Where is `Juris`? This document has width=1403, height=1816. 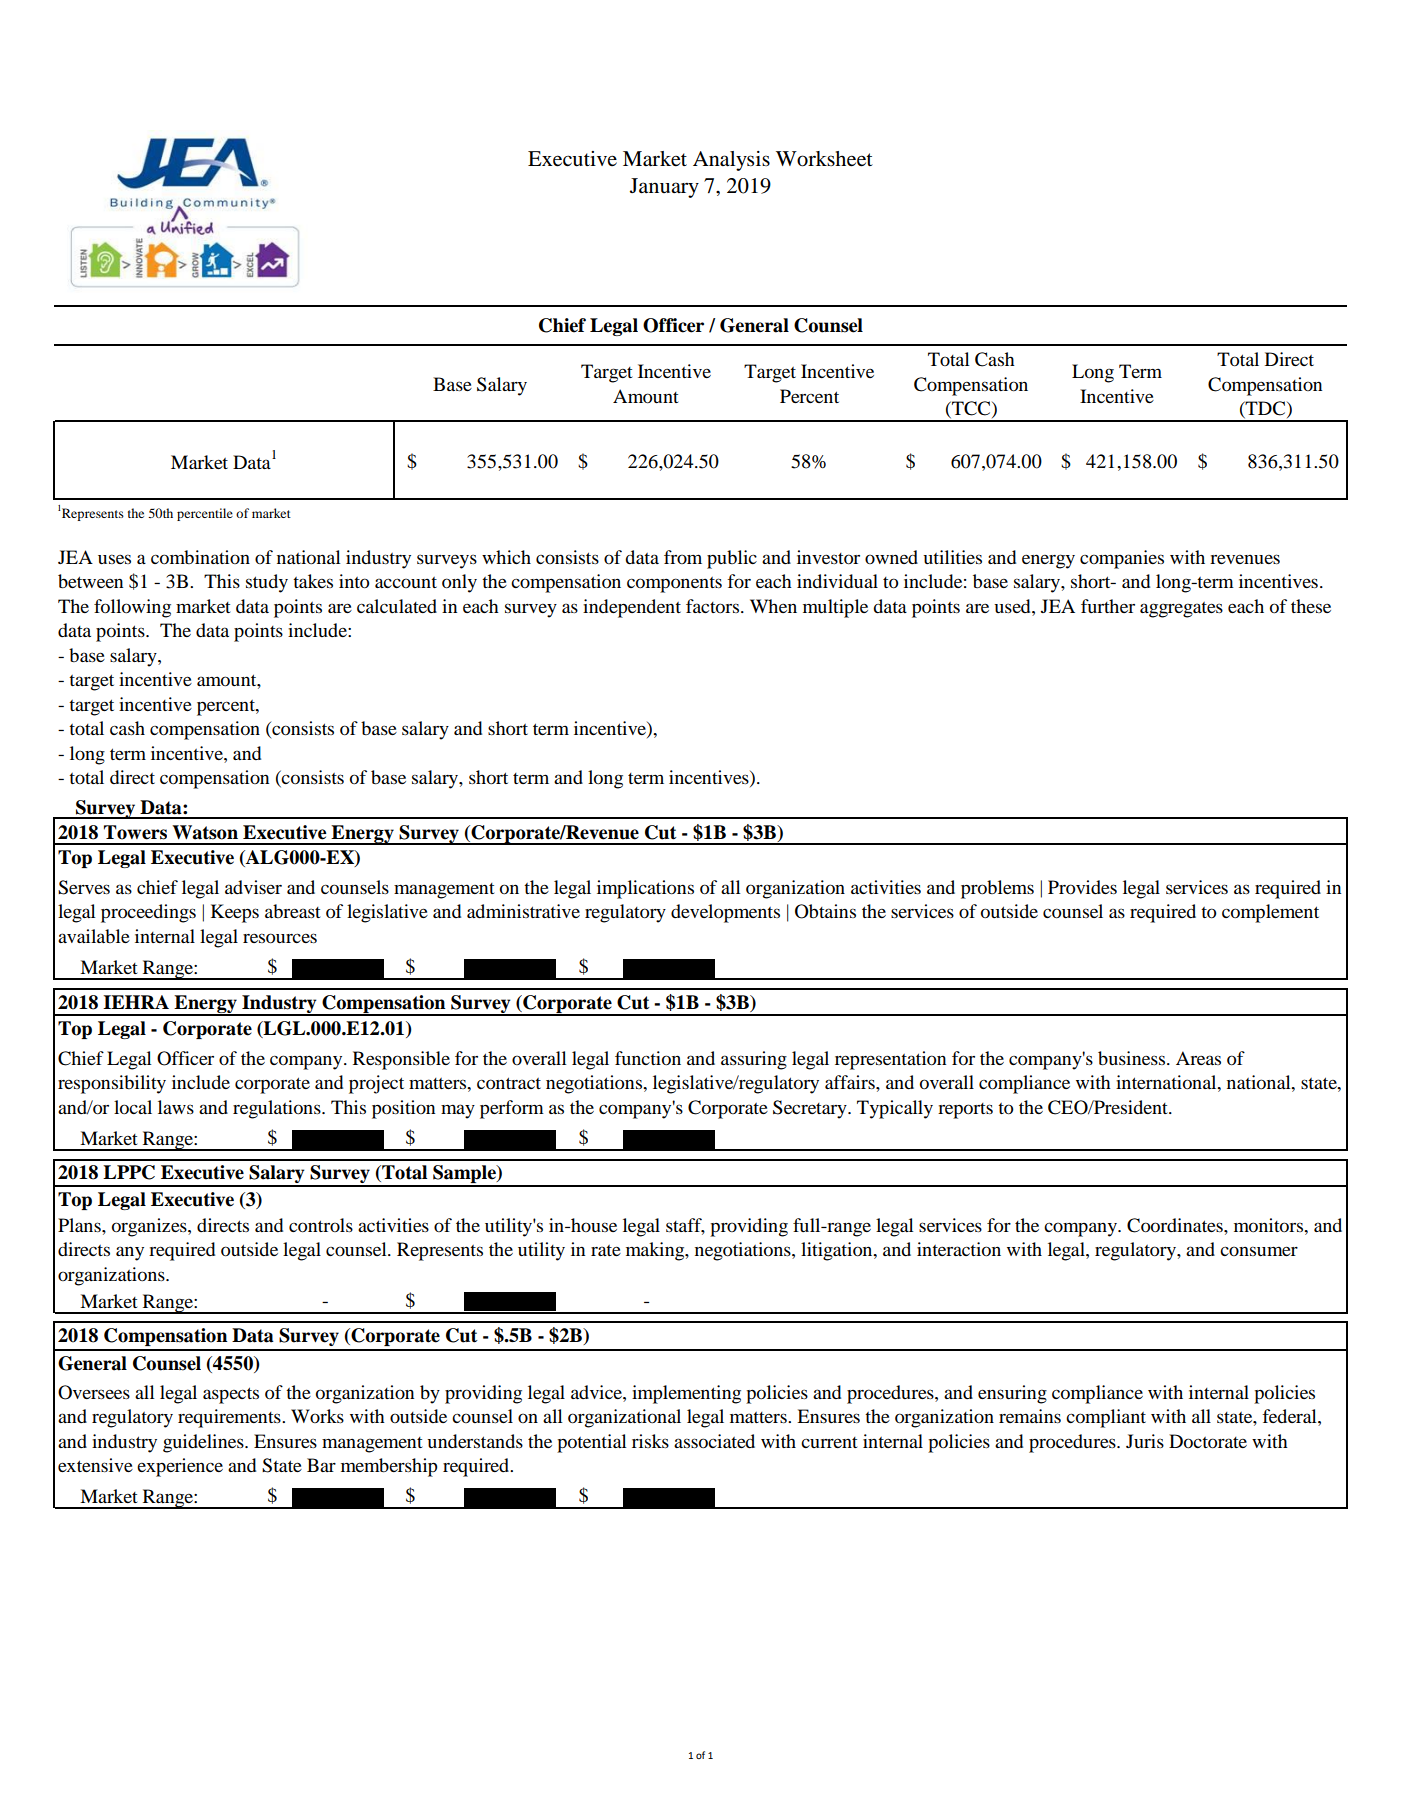
Juris is located at coordinates (1145, 1441).
